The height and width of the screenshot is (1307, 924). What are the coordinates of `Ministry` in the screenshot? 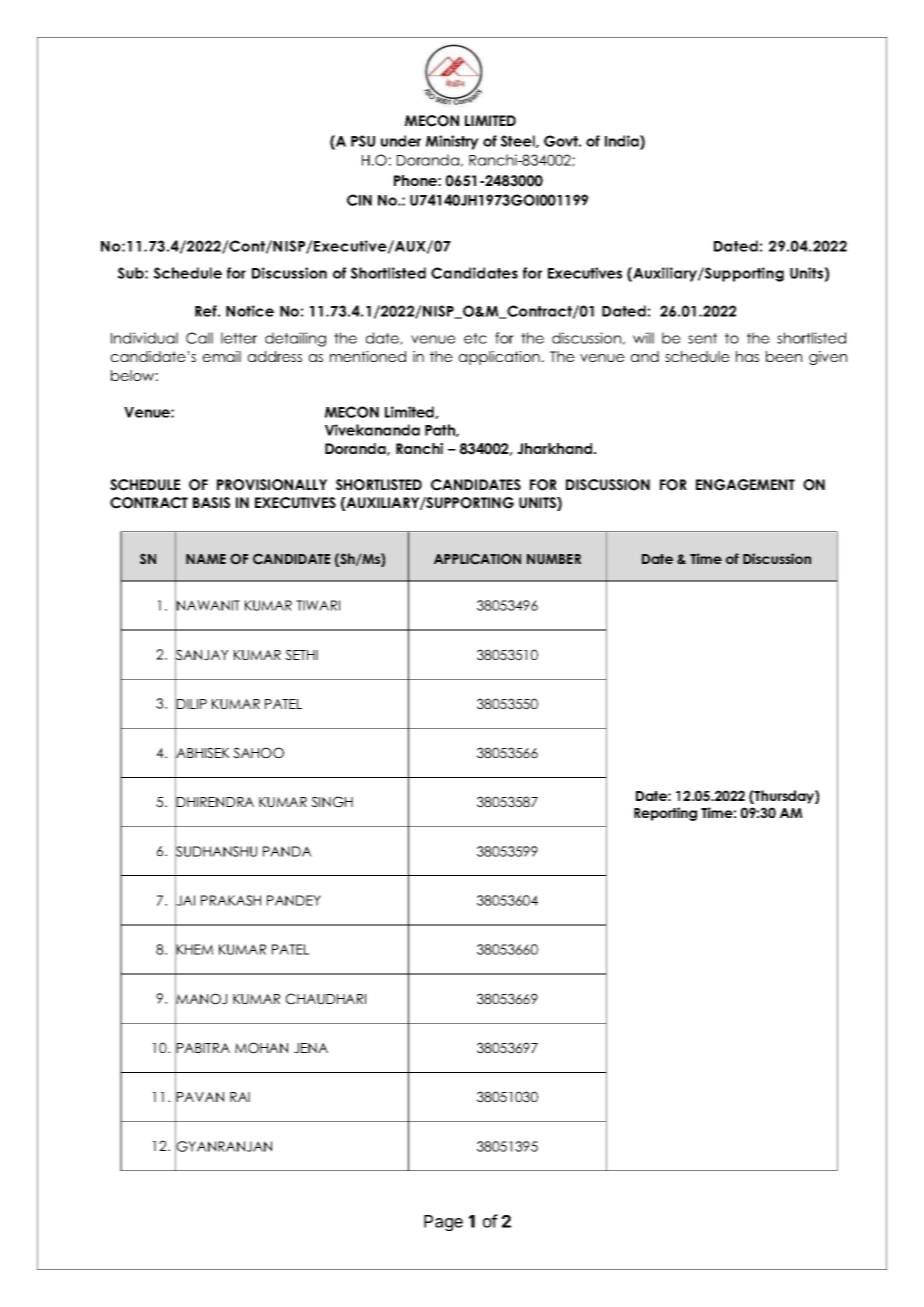 It's located at (452, 142).
